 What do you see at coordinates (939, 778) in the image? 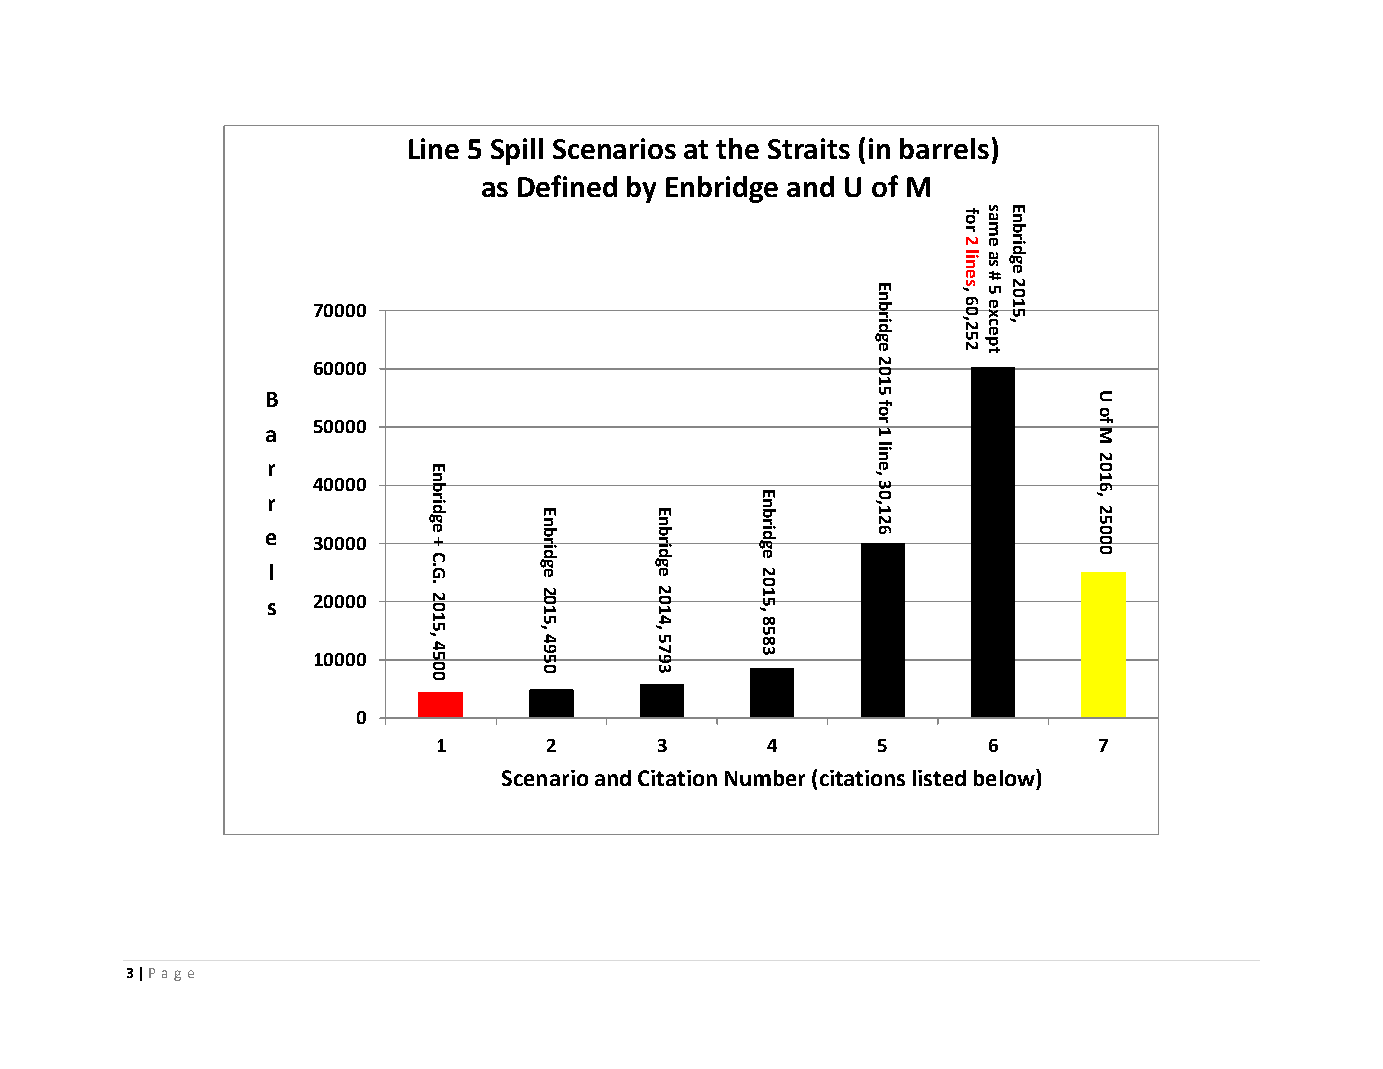
I see `listed` at bounding box center [939, 778].
